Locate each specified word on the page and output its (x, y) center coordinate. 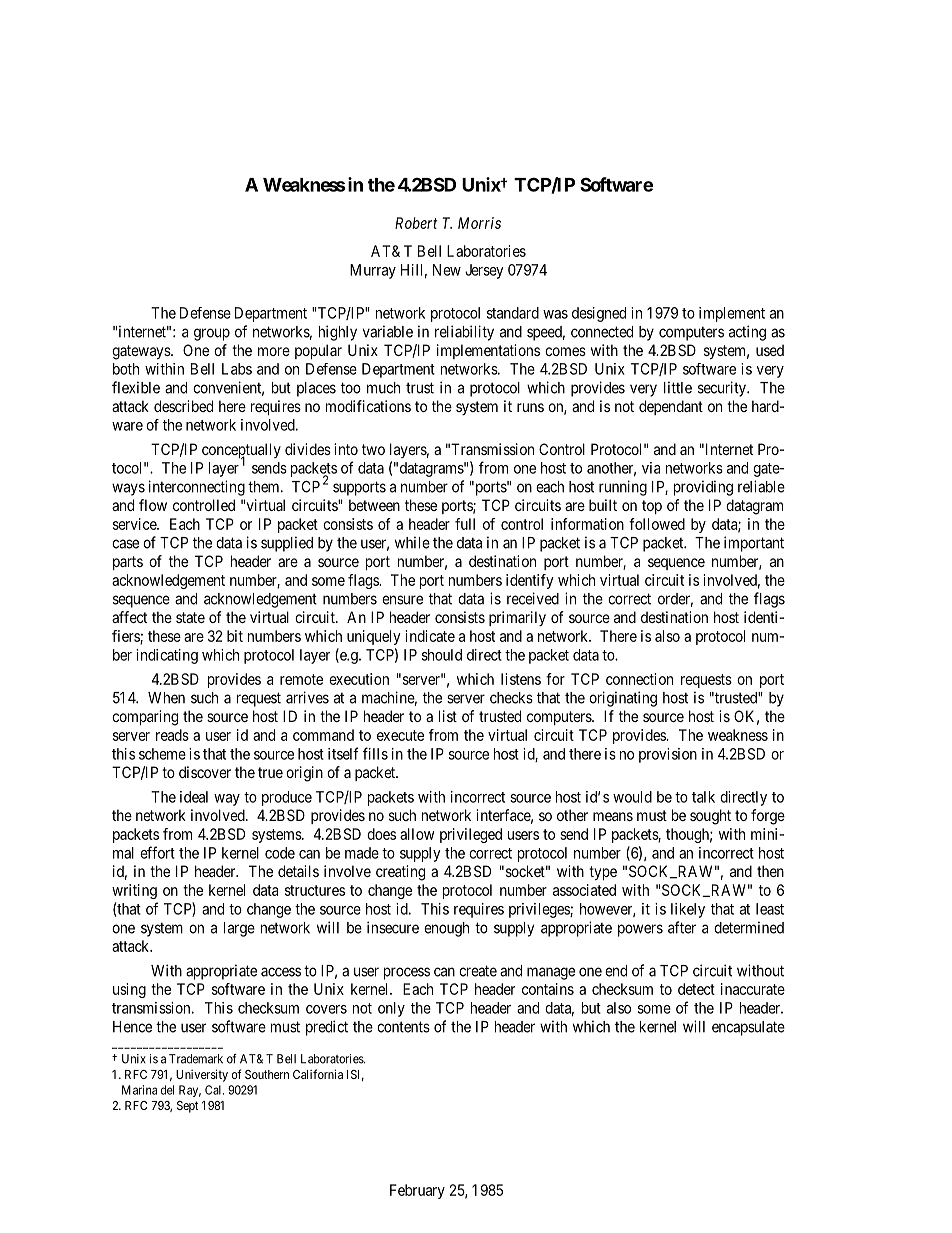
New (447, 270)
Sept (187, 1107)
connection (639, 679)
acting (747, 333)
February (417, 1191)
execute (400, 735)
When (166, 698)
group (212, 334)
